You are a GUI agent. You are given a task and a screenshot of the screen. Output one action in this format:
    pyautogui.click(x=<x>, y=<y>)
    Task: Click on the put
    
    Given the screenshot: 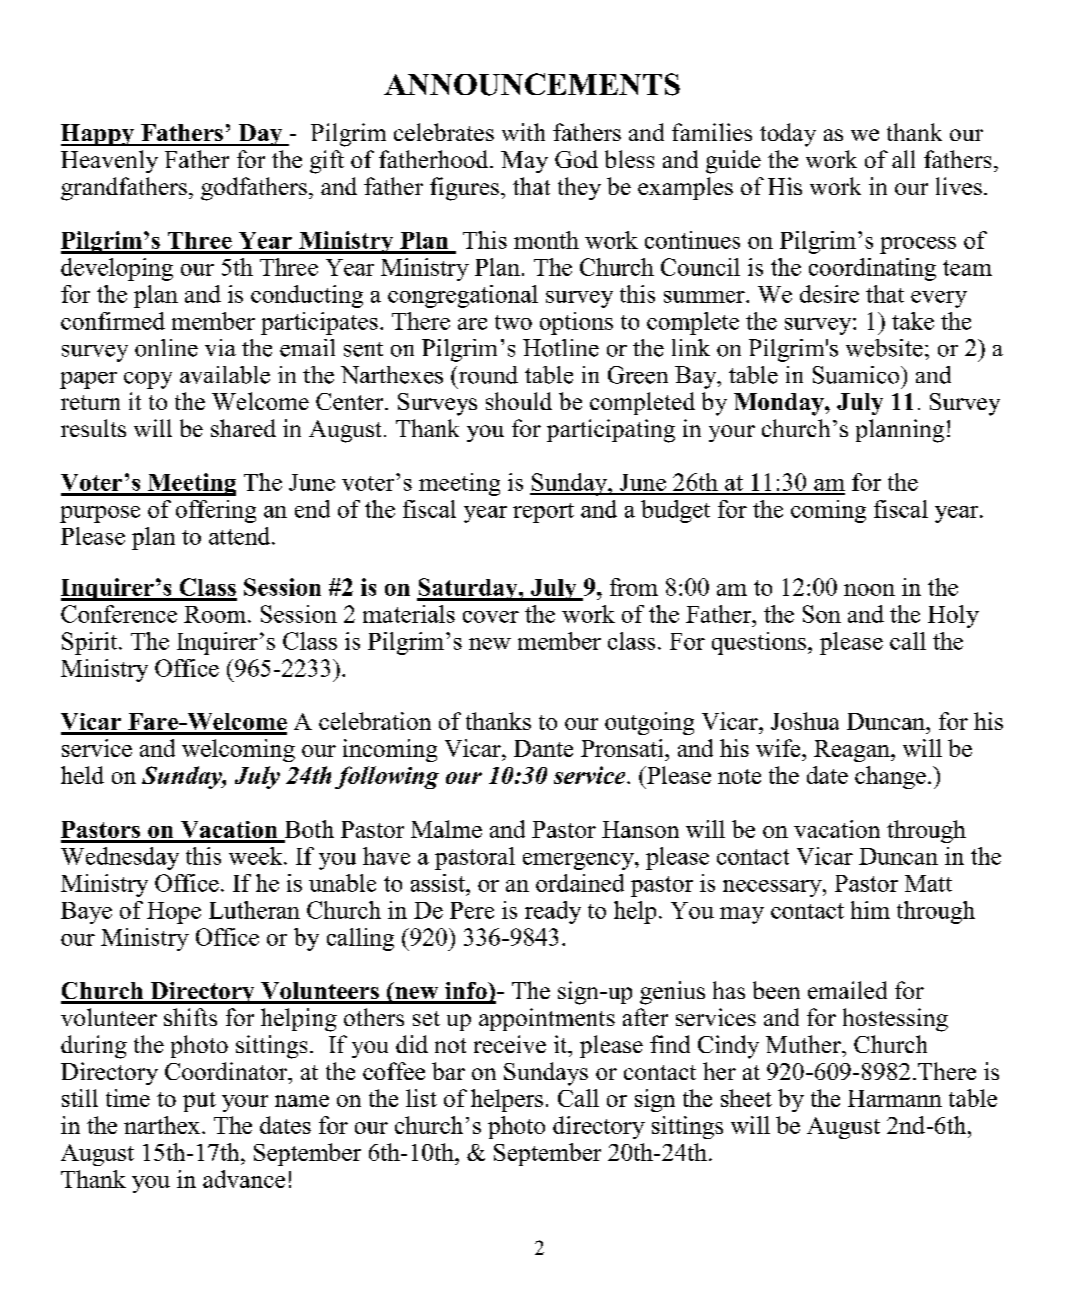 What is the action you would take?
    pyautogui.click(x=199, y=1102)
